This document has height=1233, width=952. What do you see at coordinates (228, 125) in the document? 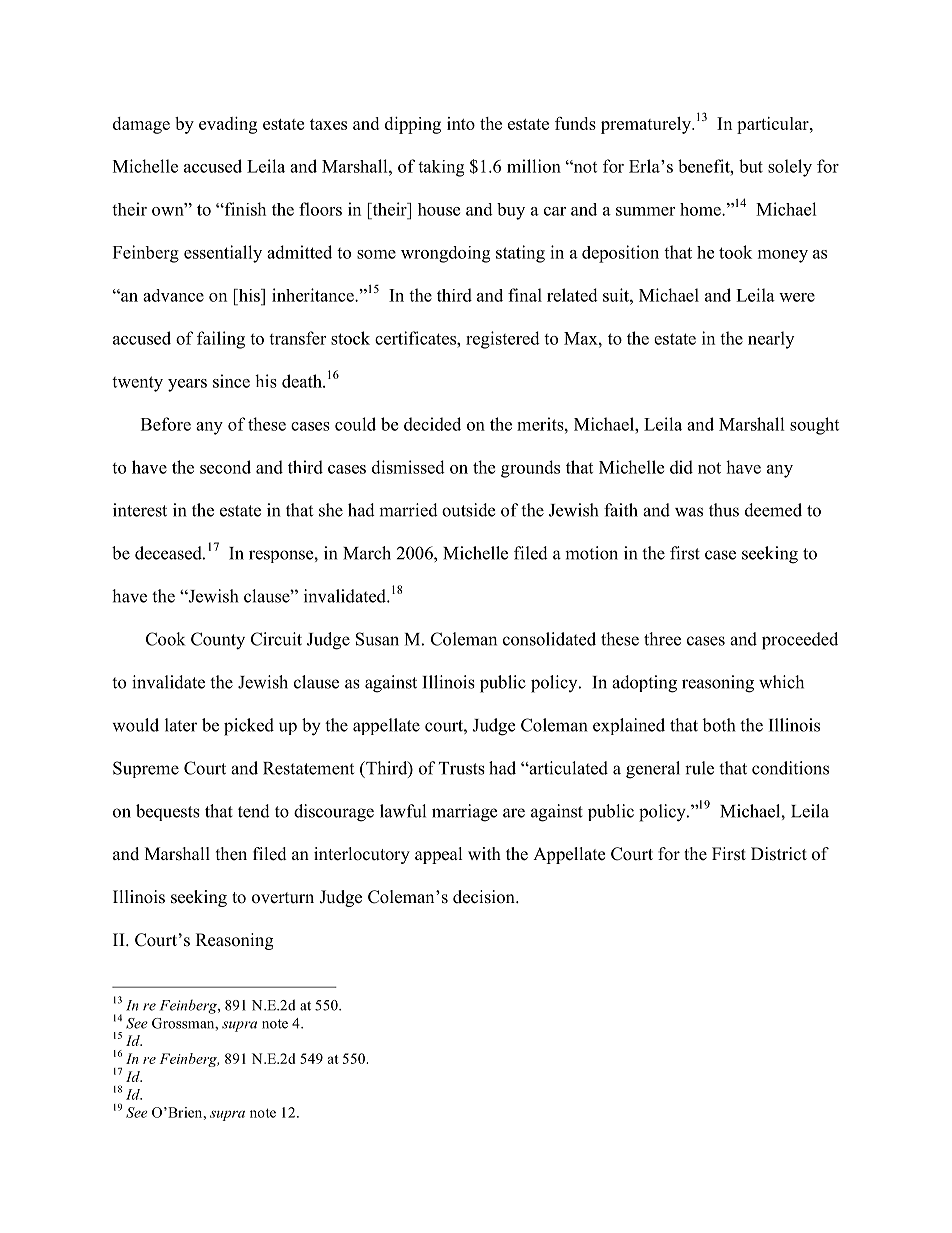
I see `evading` at bounding box center [228, 125].
